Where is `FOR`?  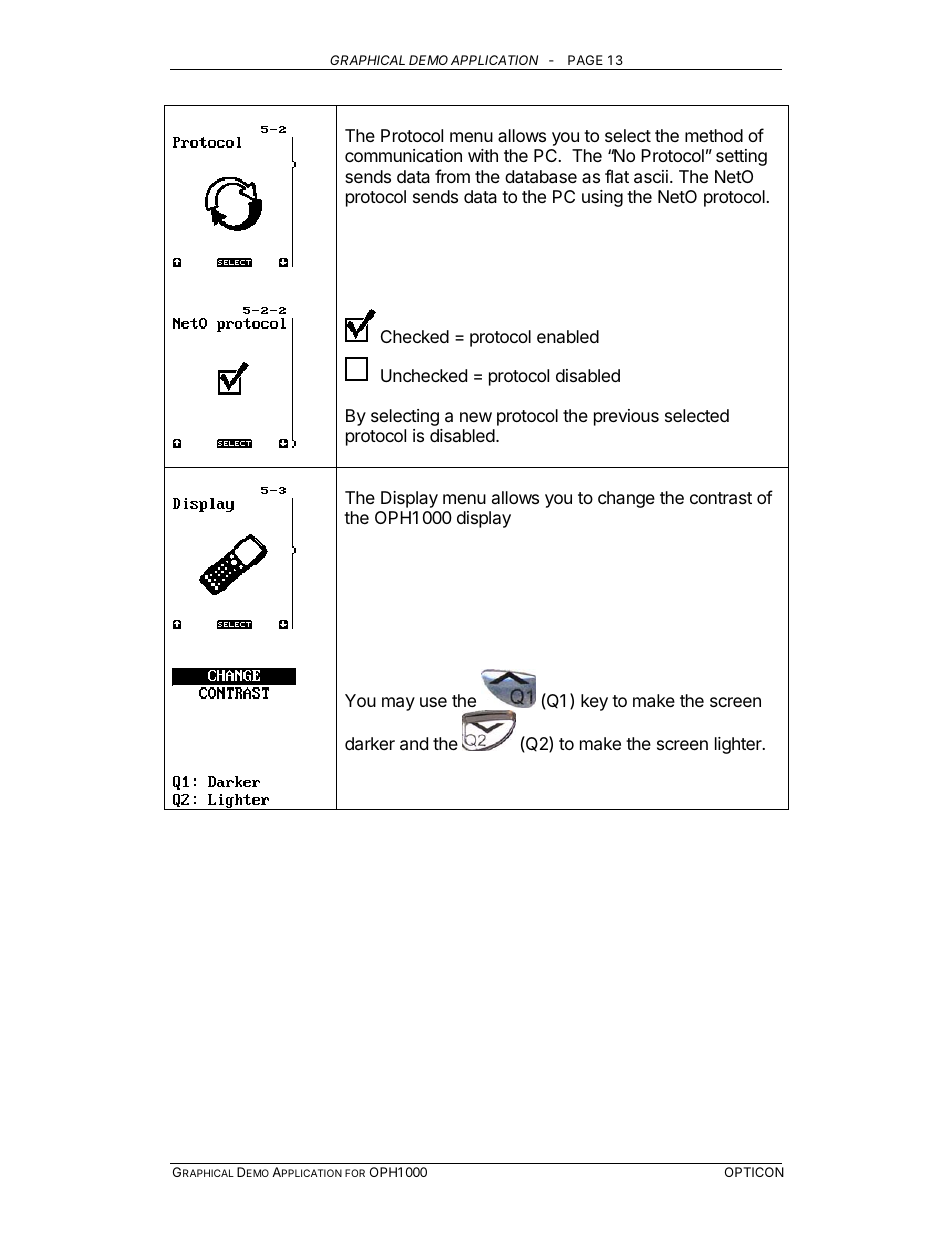
FOR is located at coordinates (355, 1173).
